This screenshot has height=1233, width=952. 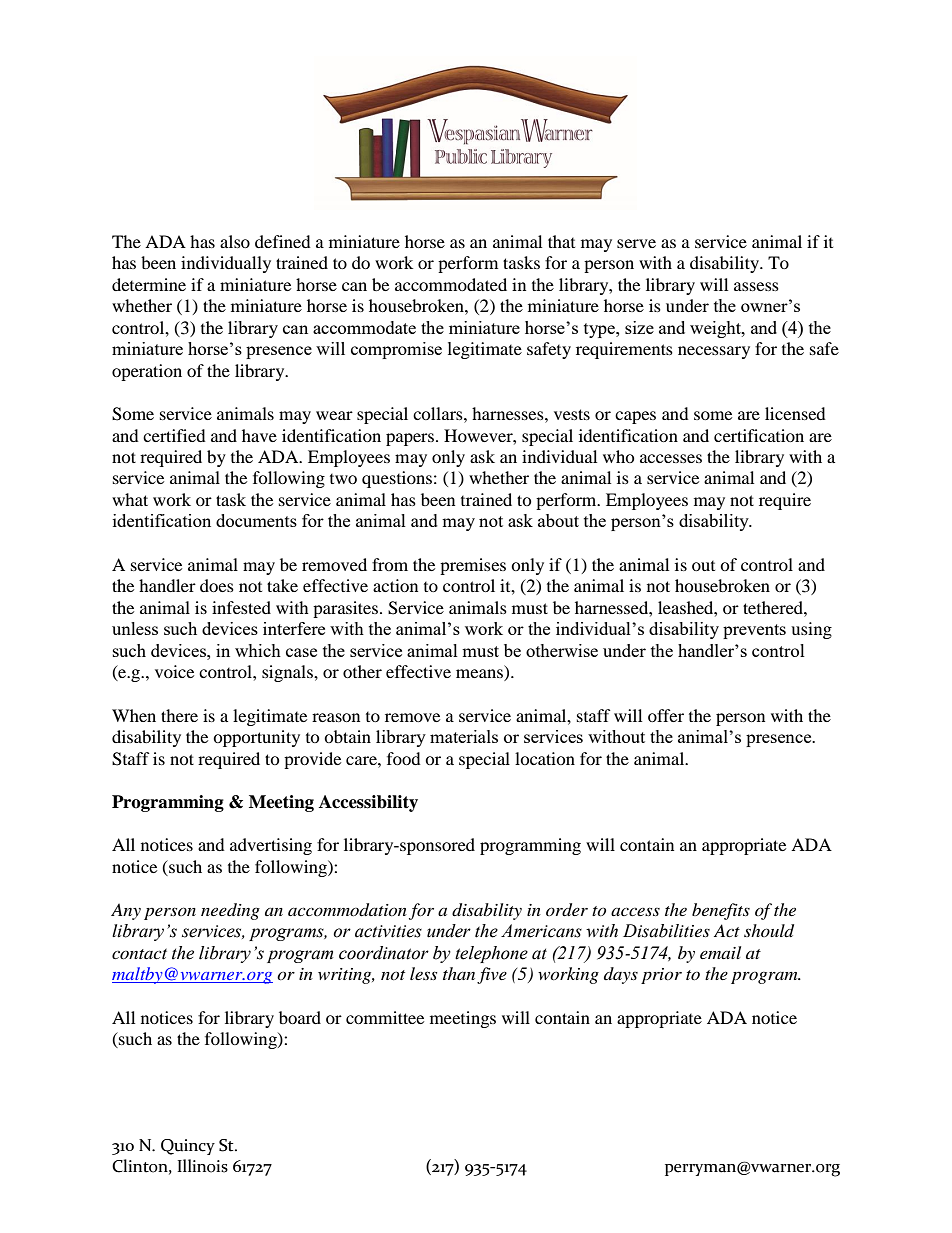 I want to click on also, so click(x=235, y=241).
